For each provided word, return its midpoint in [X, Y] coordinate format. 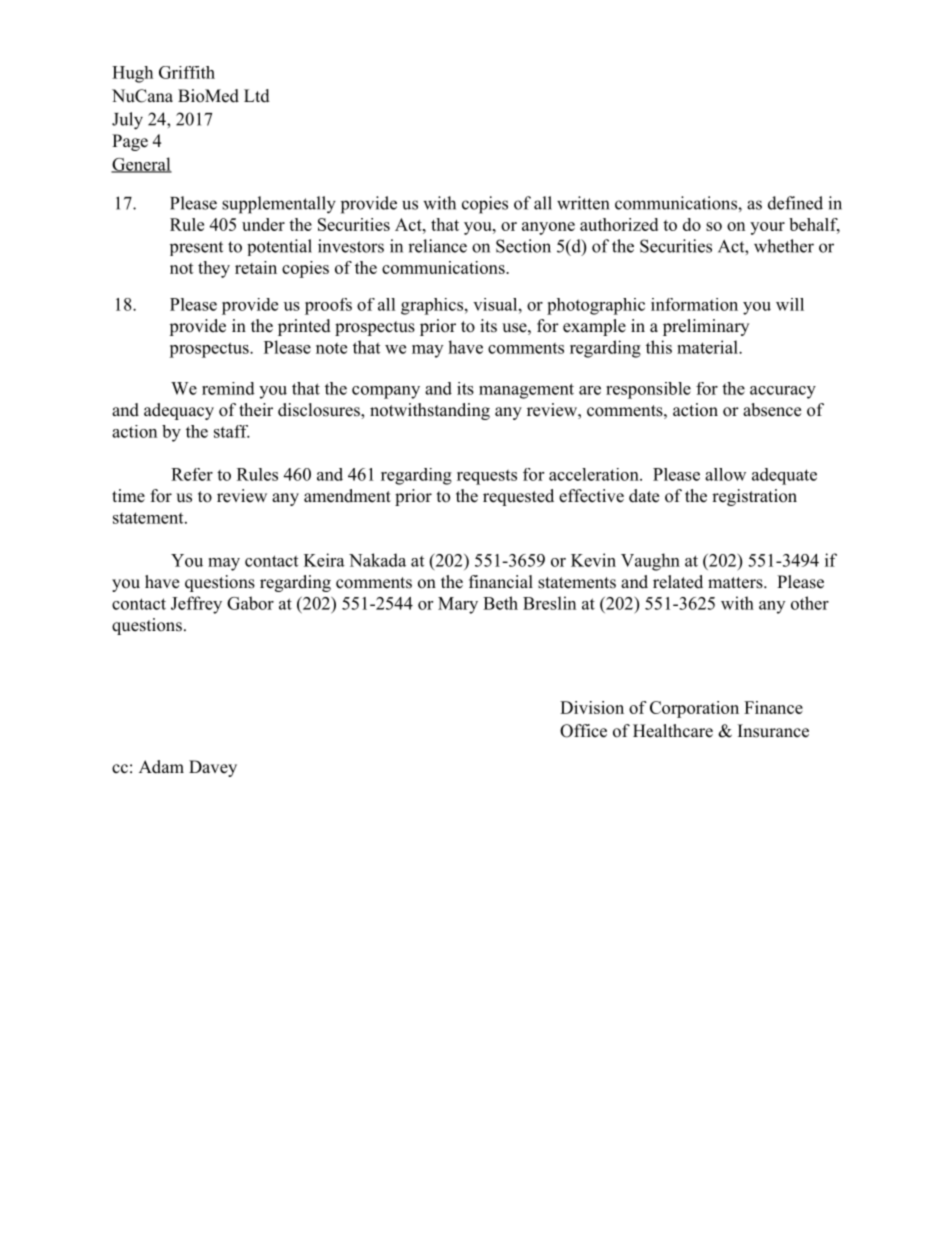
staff [232, 431]
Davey [213, 768]
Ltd [257, 96]
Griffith [187, 72]
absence [772, 410]
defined [795, 203]
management [526, 391]
